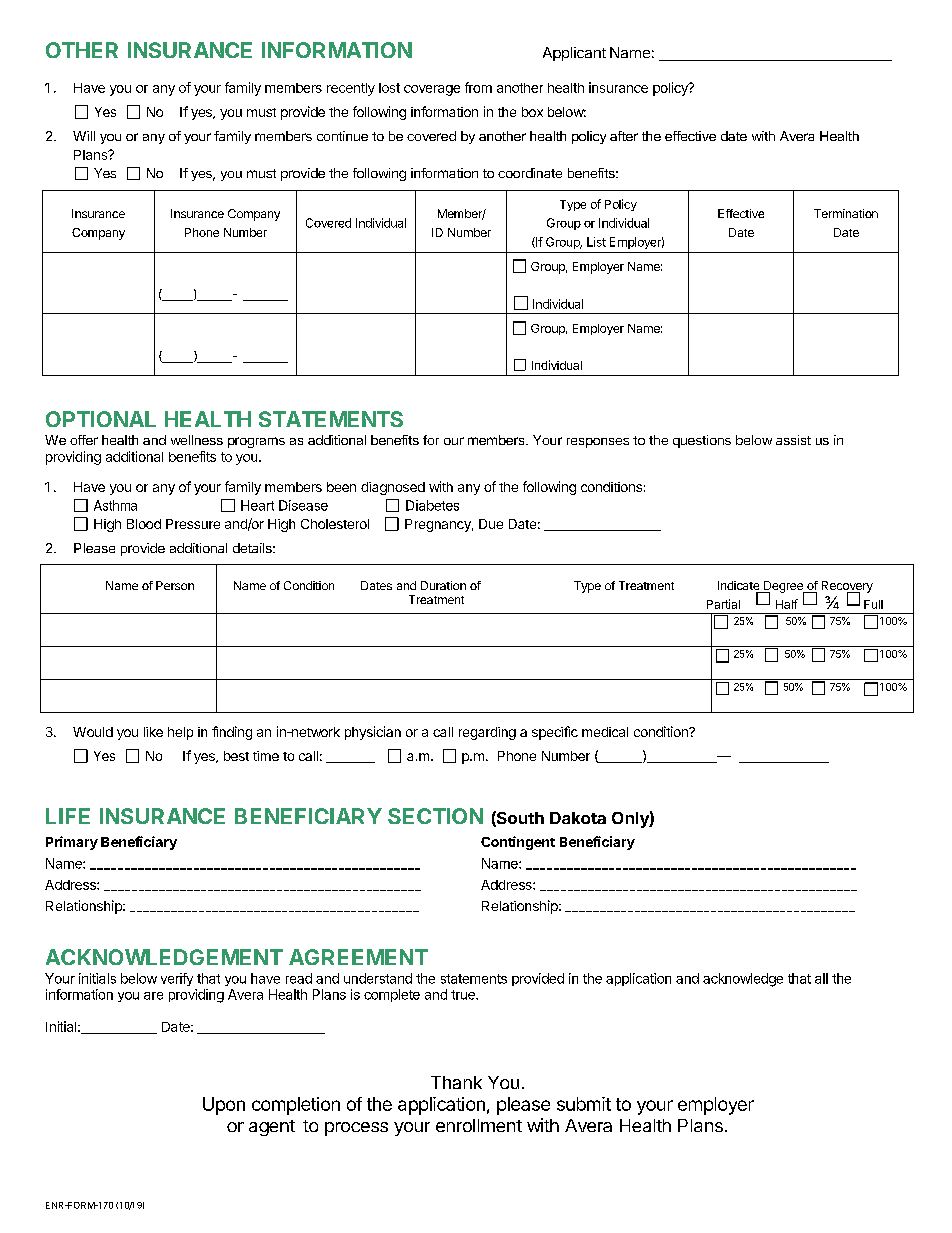  What do you see at coordinates (84, 136) in the screenshot?
I see `Will` at bounding box center [84, 136].
